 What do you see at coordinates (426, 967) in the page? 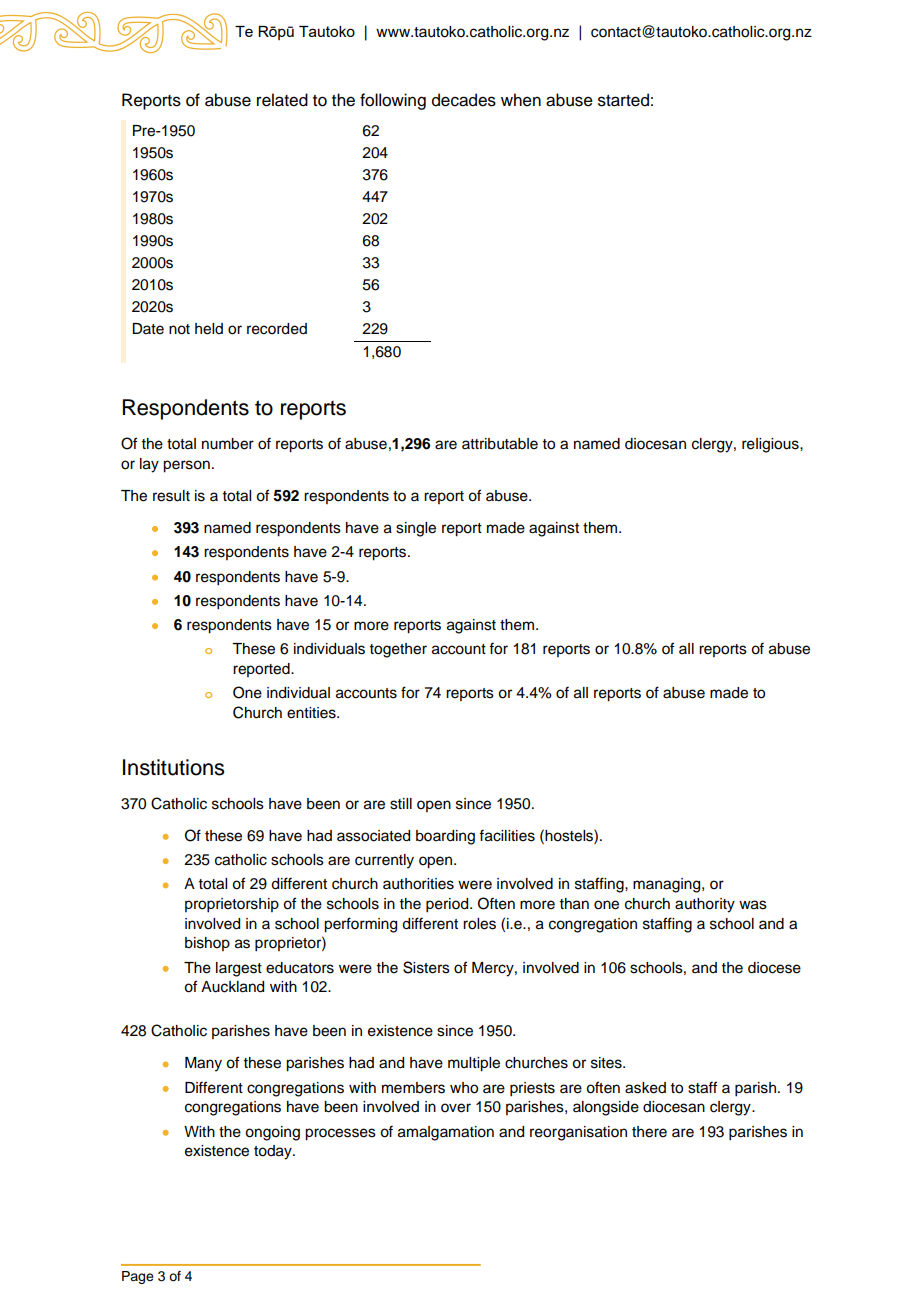
I see `Sisters` at bounding box center [426, 967].
